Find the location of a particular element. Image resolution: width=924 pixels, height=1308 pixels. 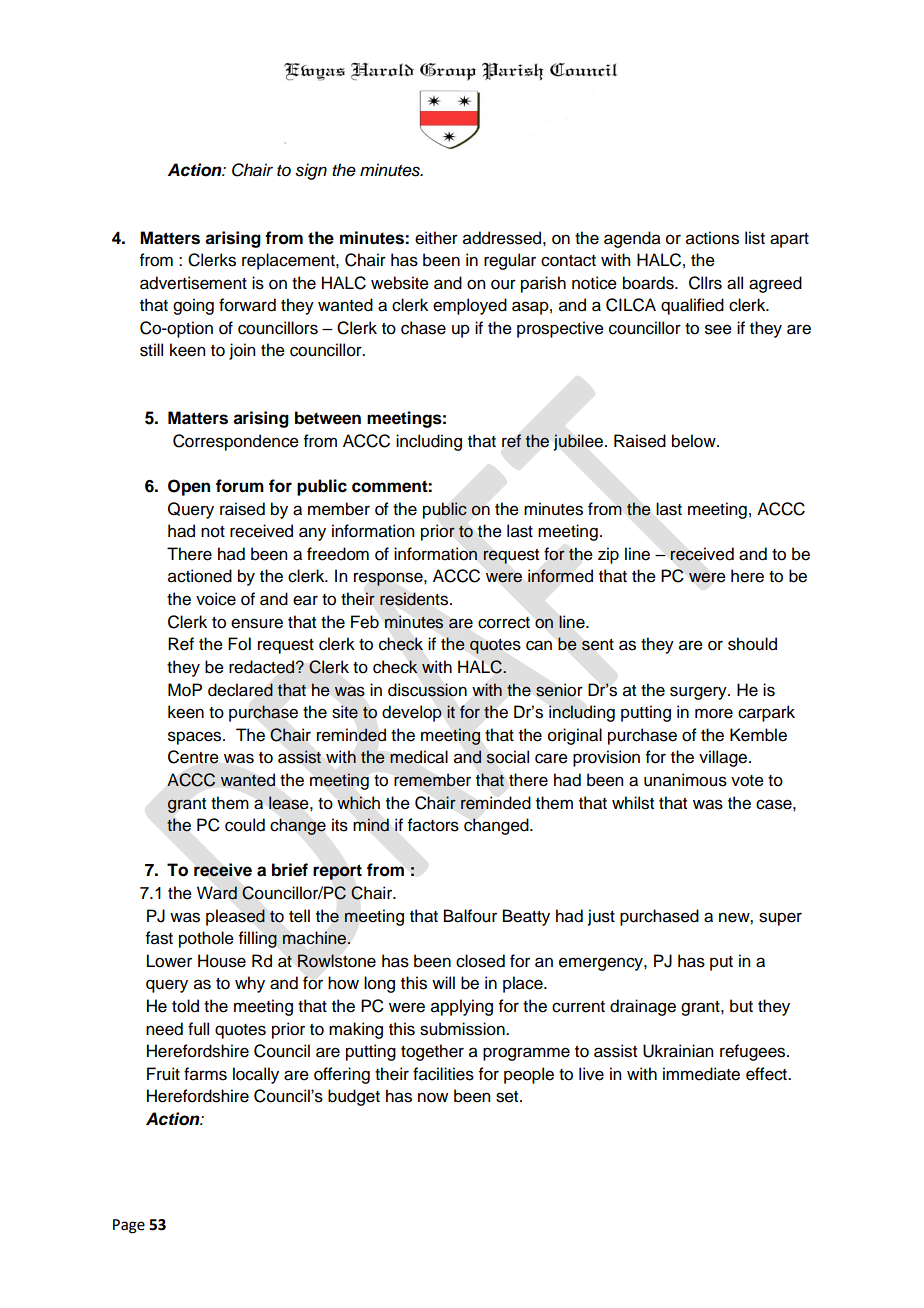

Page is located at coordinates (129, 1226).
